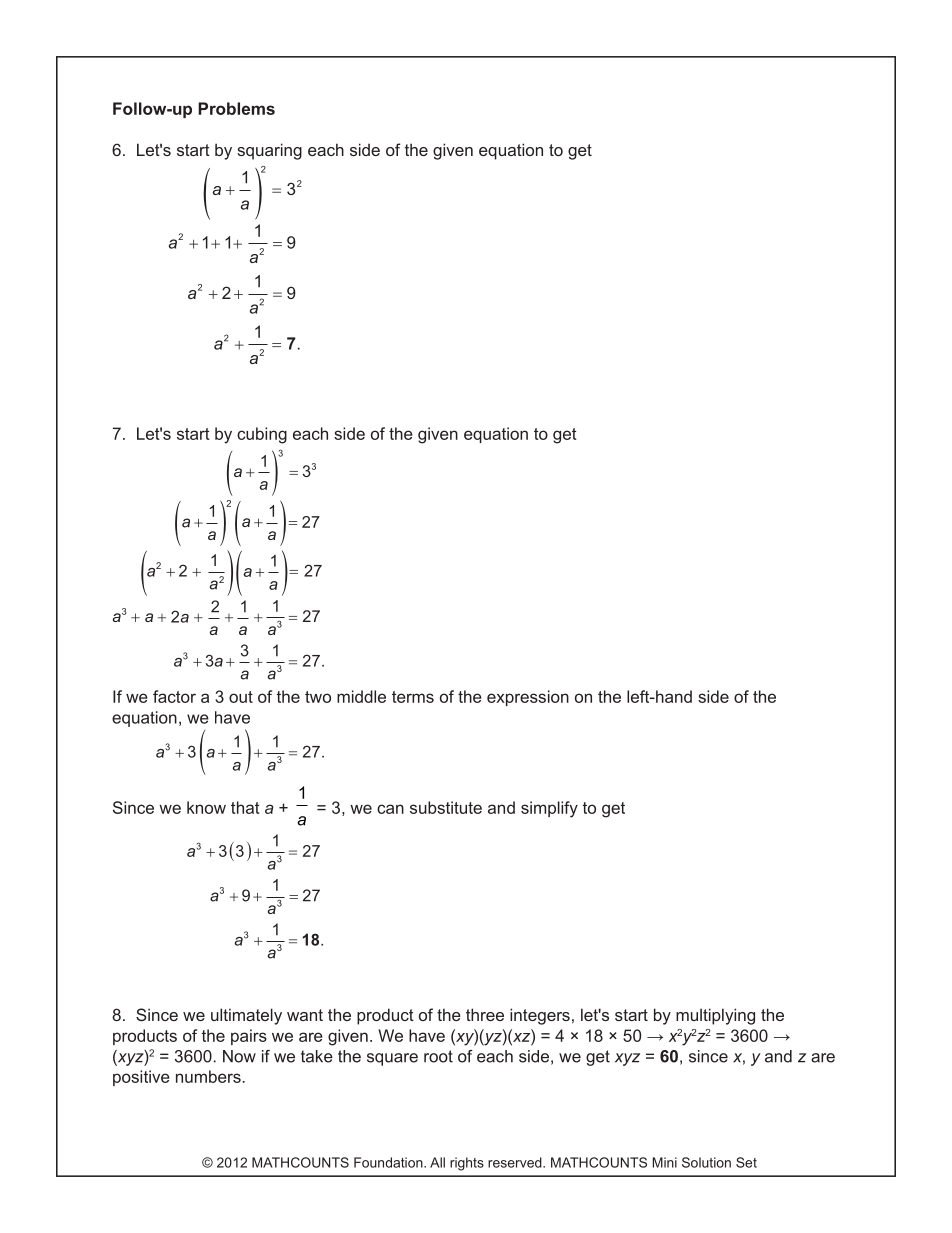 This screenshot has width=952, height=1233. Describe the element at coordinates (174, 696) in the screenshot. I see `factor` at that location.
